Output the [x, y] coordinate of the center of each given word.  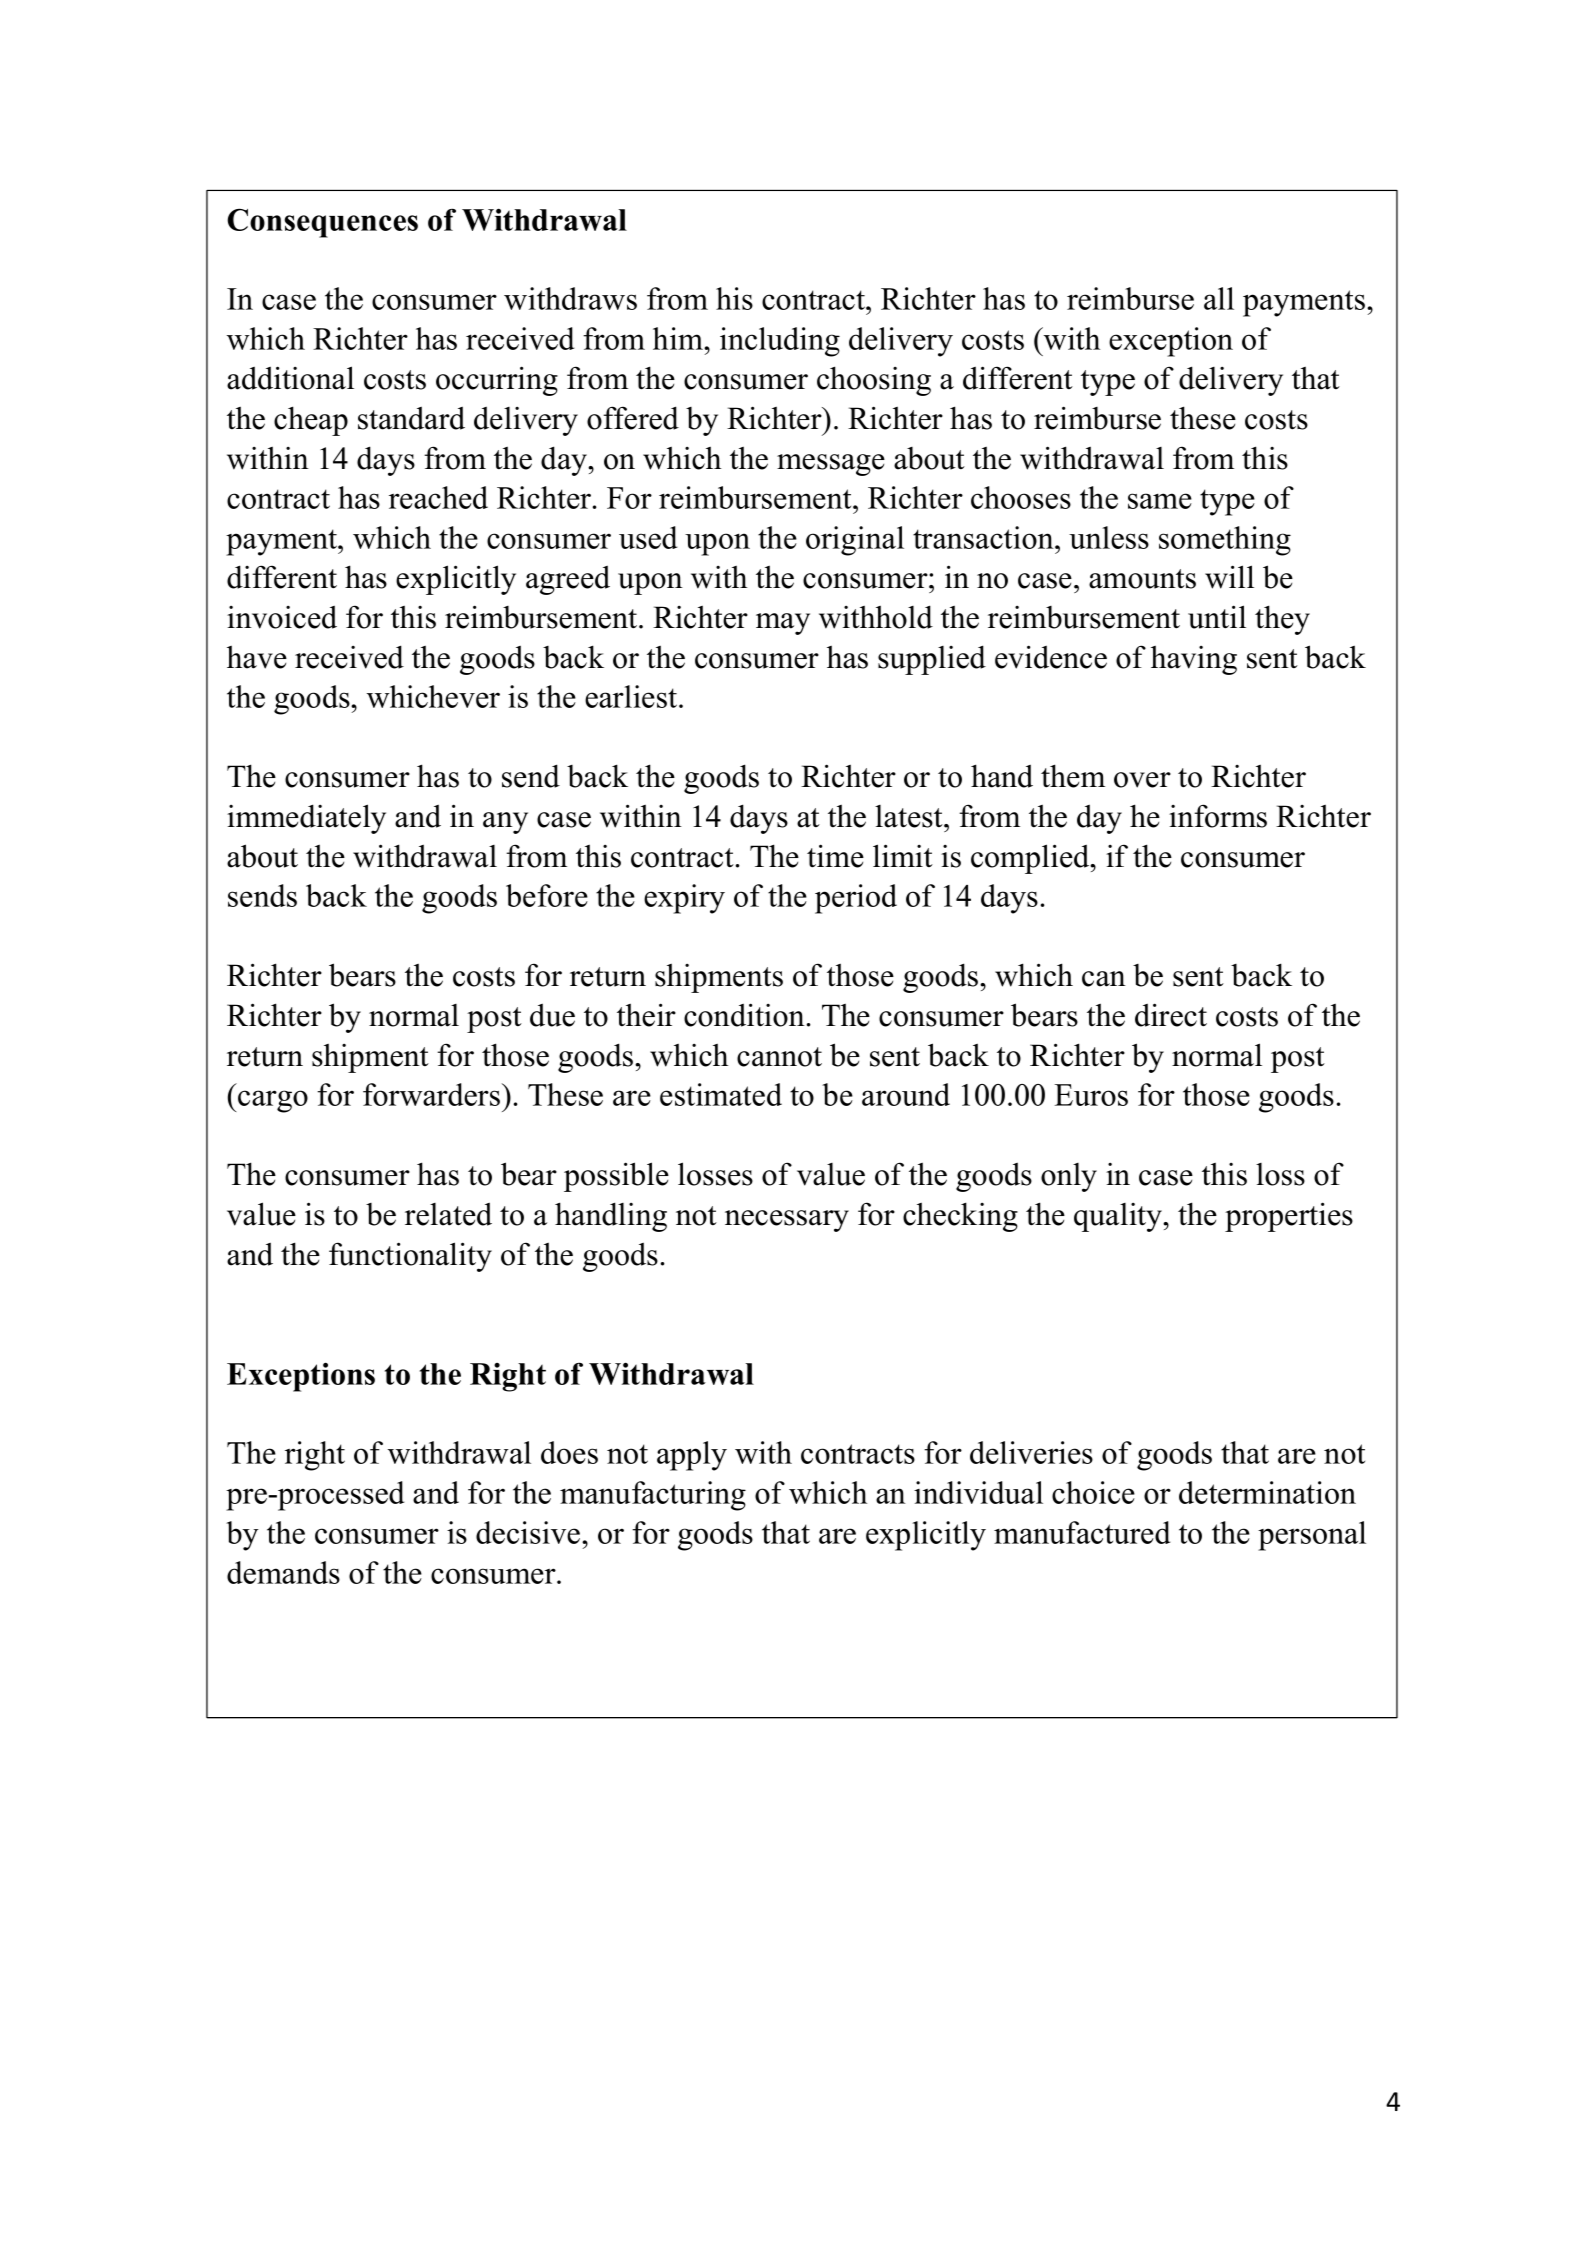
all [1219, 298]
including [780, 342]
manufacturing [653, 1496]
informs [1218, 816]
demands [283, 1572]
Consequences [322, 223]
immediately [306, 819]
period [856, 899]
